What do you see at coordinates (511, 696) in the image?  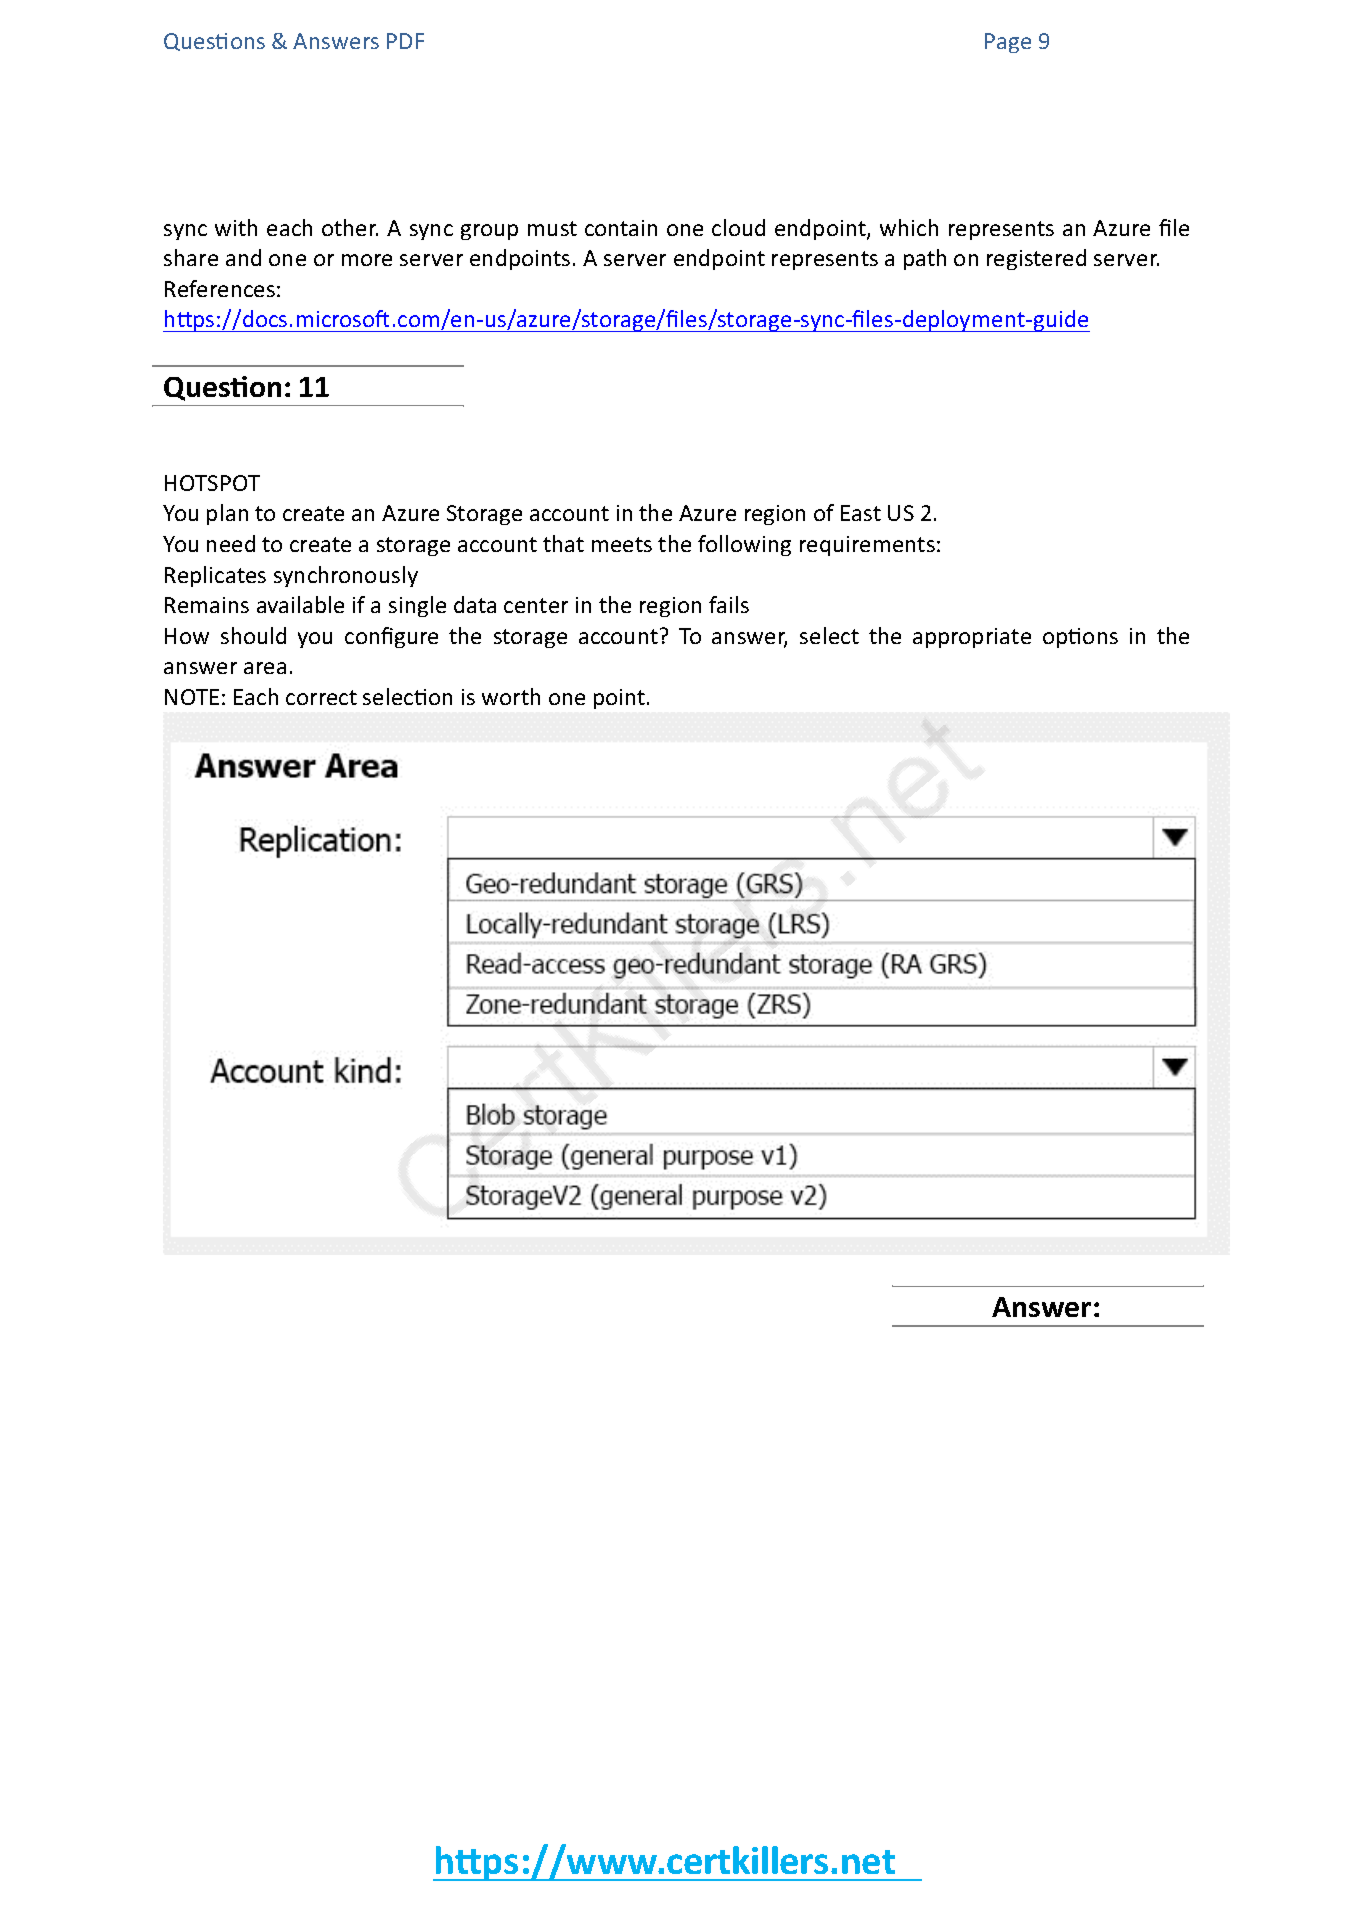 I see `worth` at bounding box center [511, 696].
